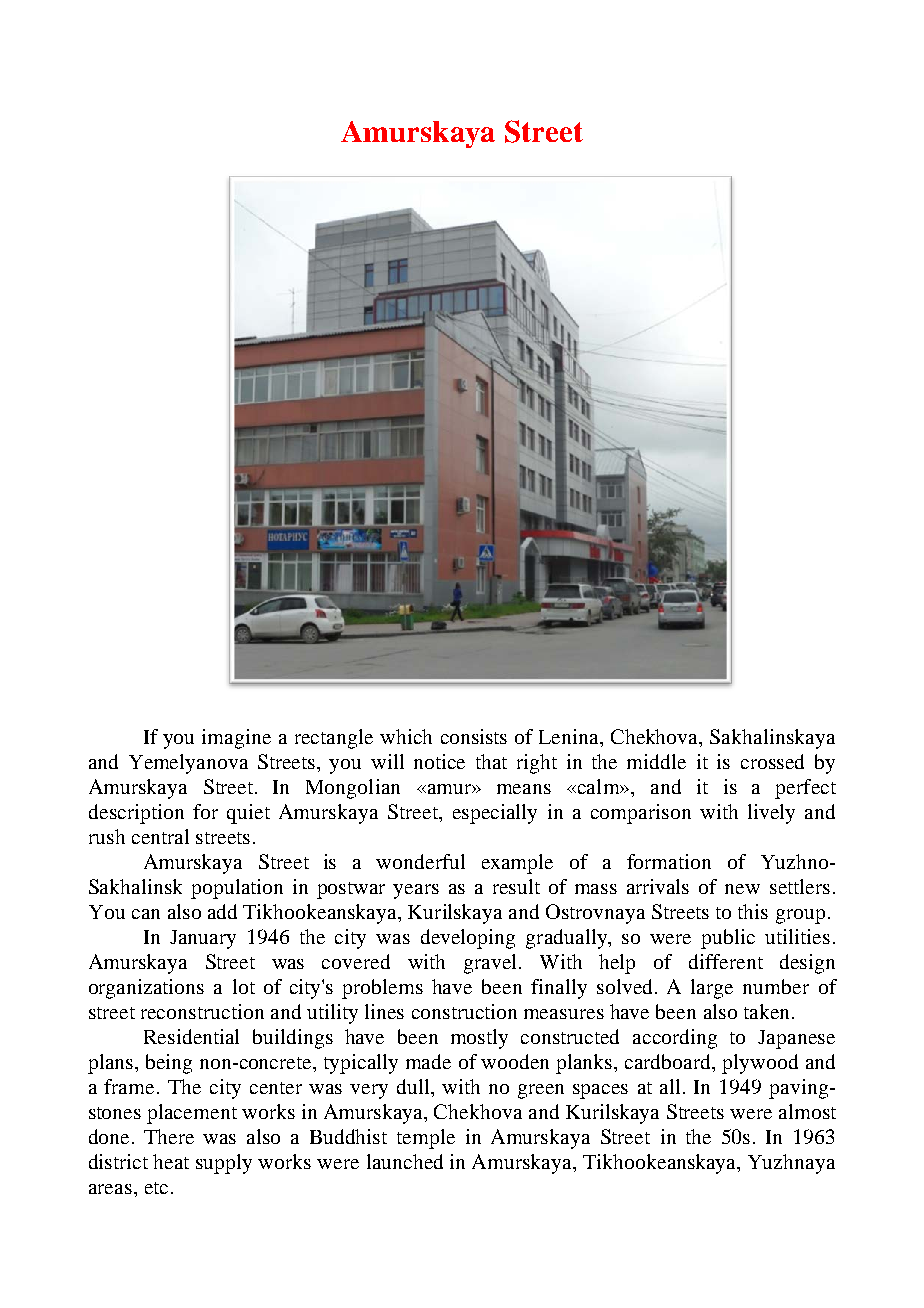 Image resolution: width=924 pixels, height=1308 pixels. I want to click on add, so click(222, 911).
